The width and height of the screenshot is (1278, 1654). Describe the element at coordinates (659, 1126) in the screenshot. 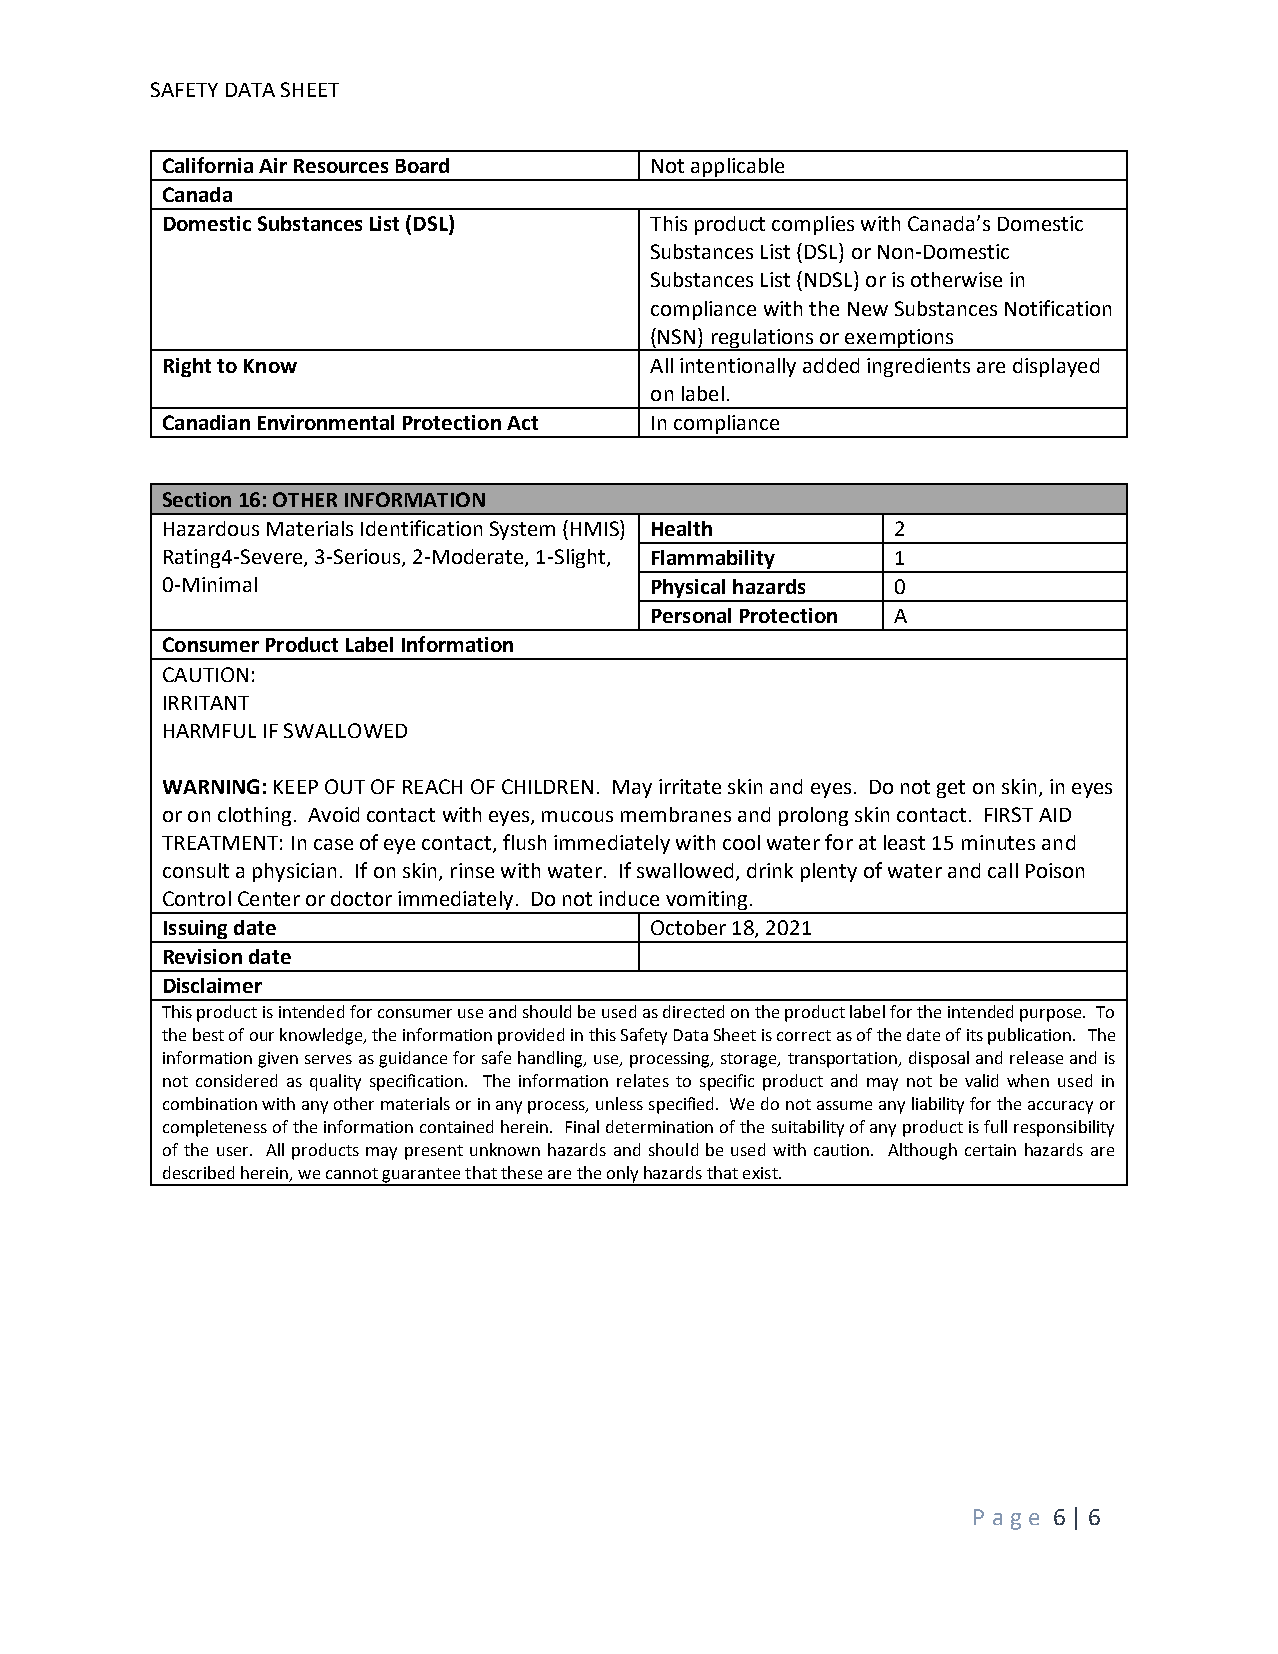

I see `determination` at that location.
